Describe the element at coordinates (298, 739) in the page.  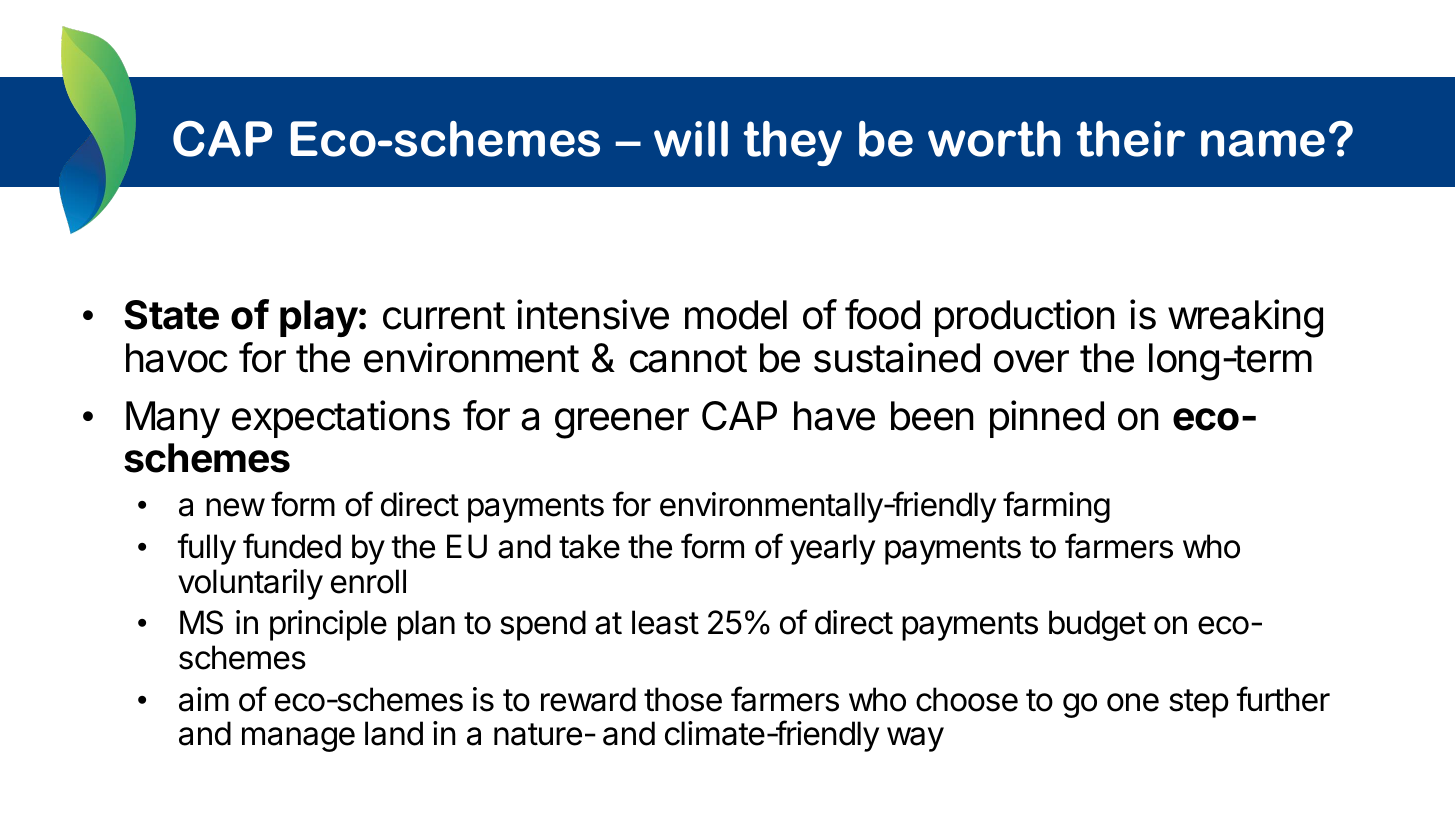
I see `manage` at that location.
